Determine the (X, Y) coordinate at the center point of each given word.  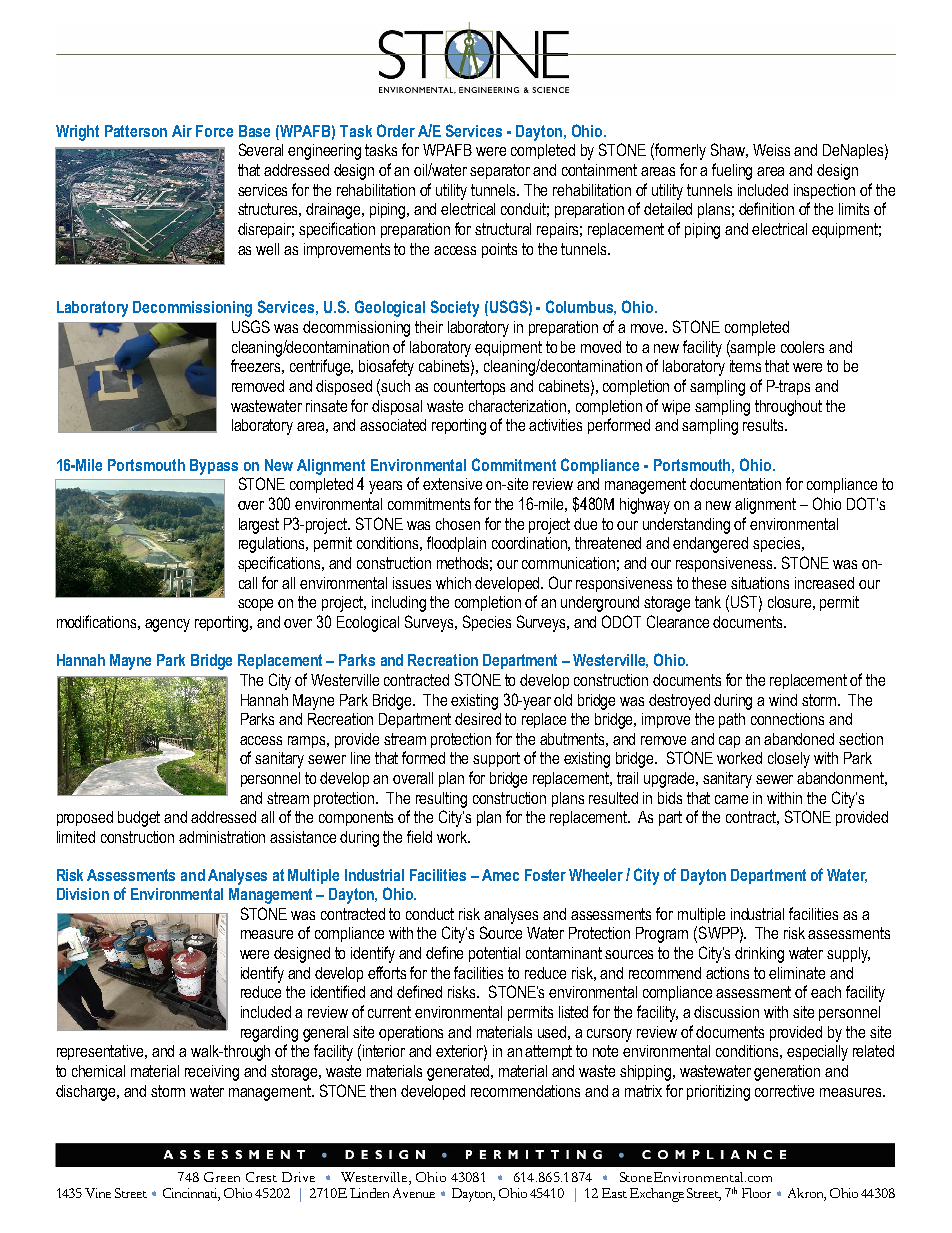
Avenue (414, 1193)
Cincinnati (191, 1194)
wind (783, 700)
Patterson (136, 131)
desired (478, 719)
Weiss (771, 150)
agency (167, 625)
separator (500, 171)
